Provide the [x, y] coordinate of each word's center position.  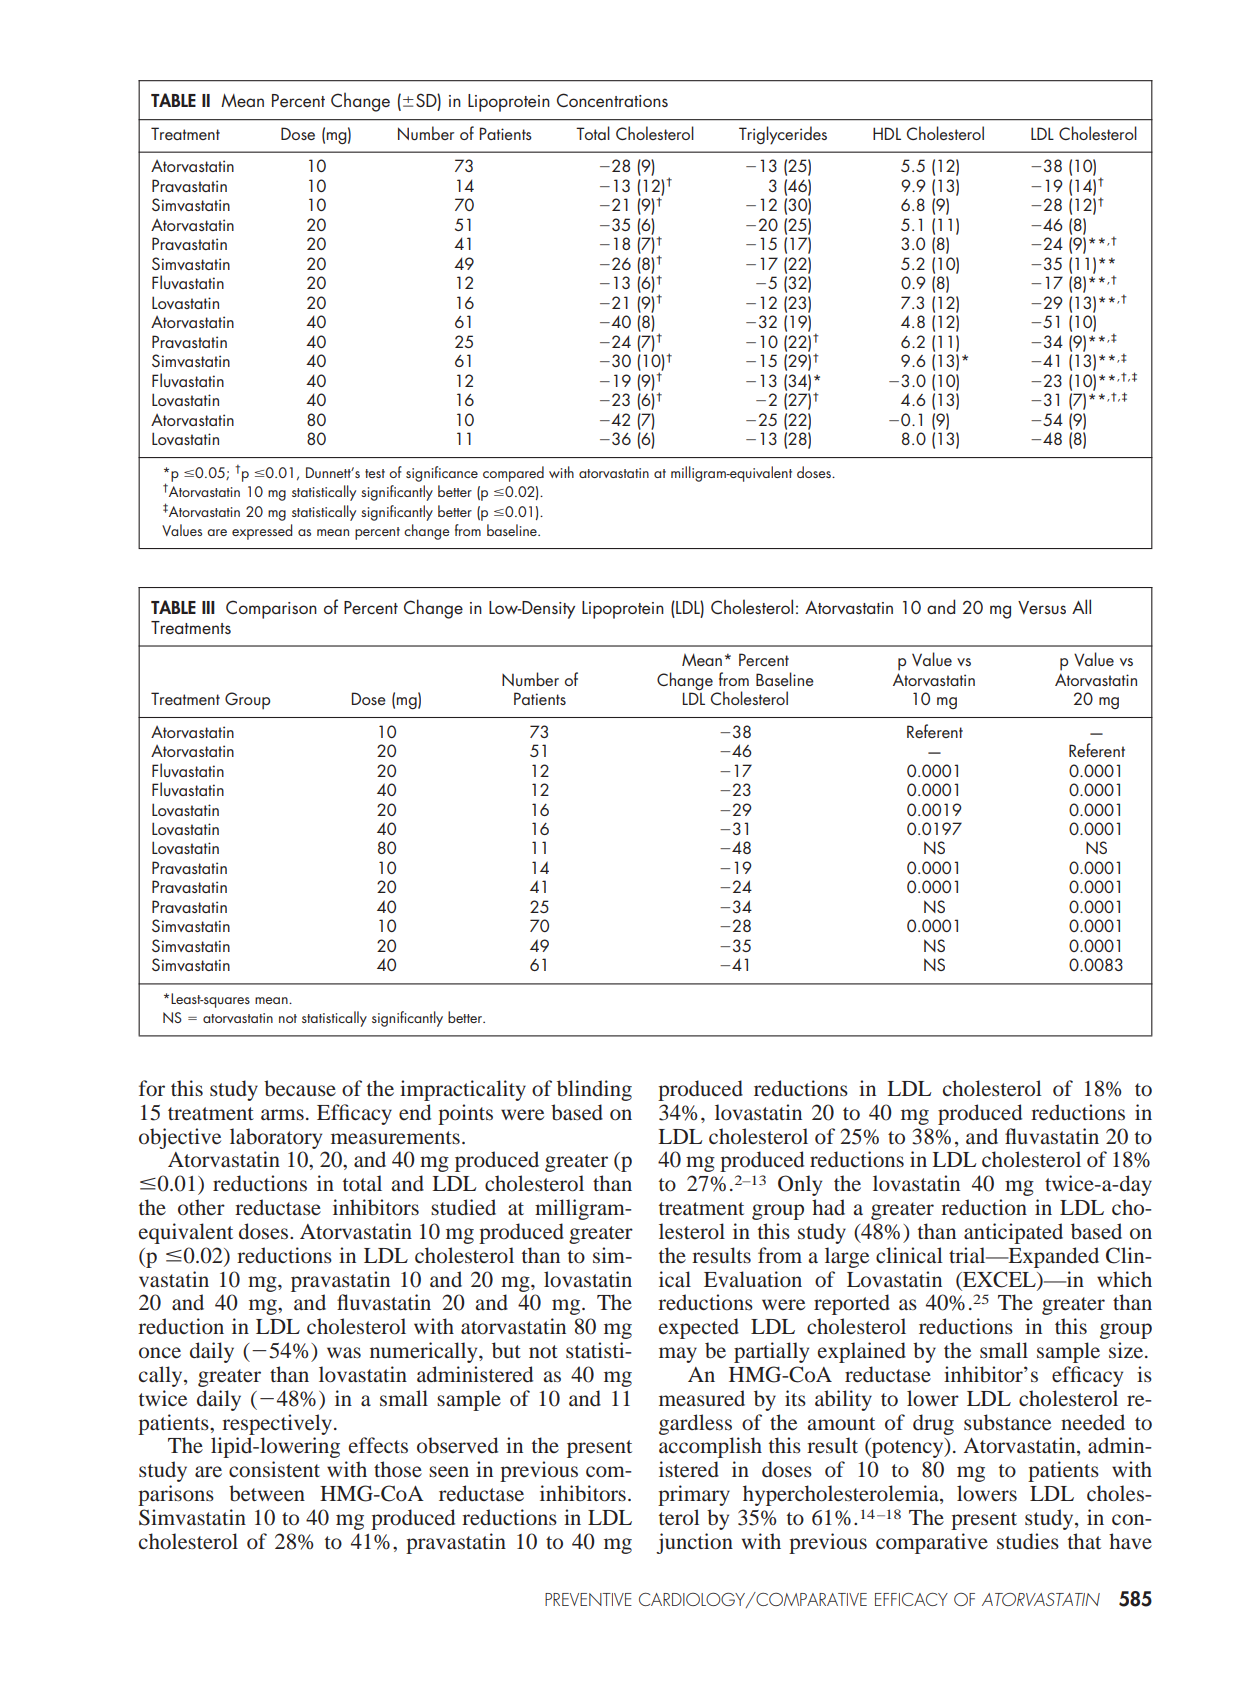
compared [513, 474]
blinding [594, 1090]
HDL [887, 133]
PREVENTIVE [588, 1599]
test [375, 473]
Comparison [271, 609]
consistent [274, 1469]
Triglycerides [783, 135]
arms [282, 1114]
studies [1028, 1541]
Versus [1042, 607]
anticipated [1013, 1233]
